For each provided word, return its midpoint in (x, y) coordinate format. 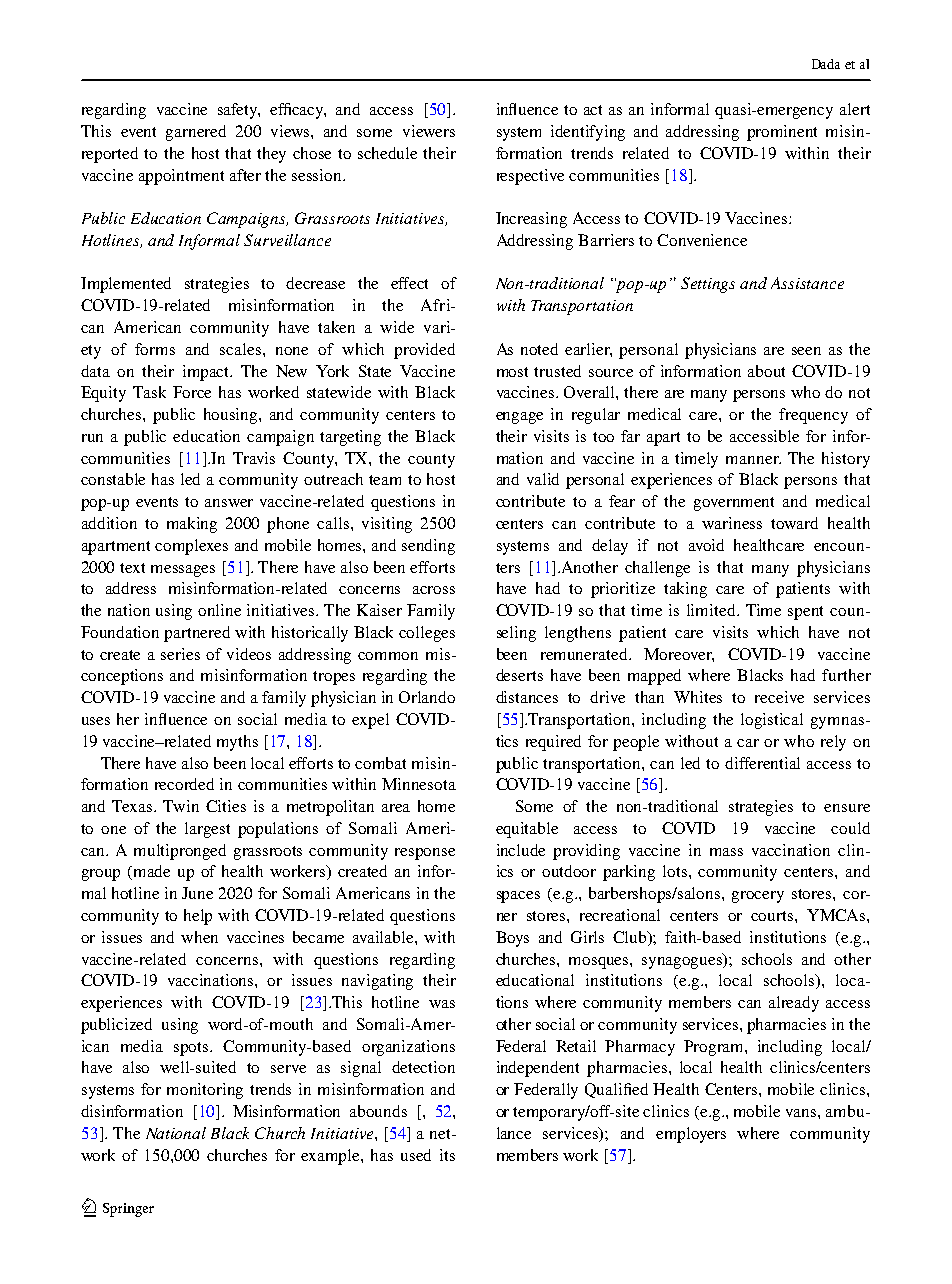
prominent (782, 133)
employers (691, 1135)
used (416, 1155)
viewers (429, 131)
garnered (196, 133)
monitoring (205, 1091)
